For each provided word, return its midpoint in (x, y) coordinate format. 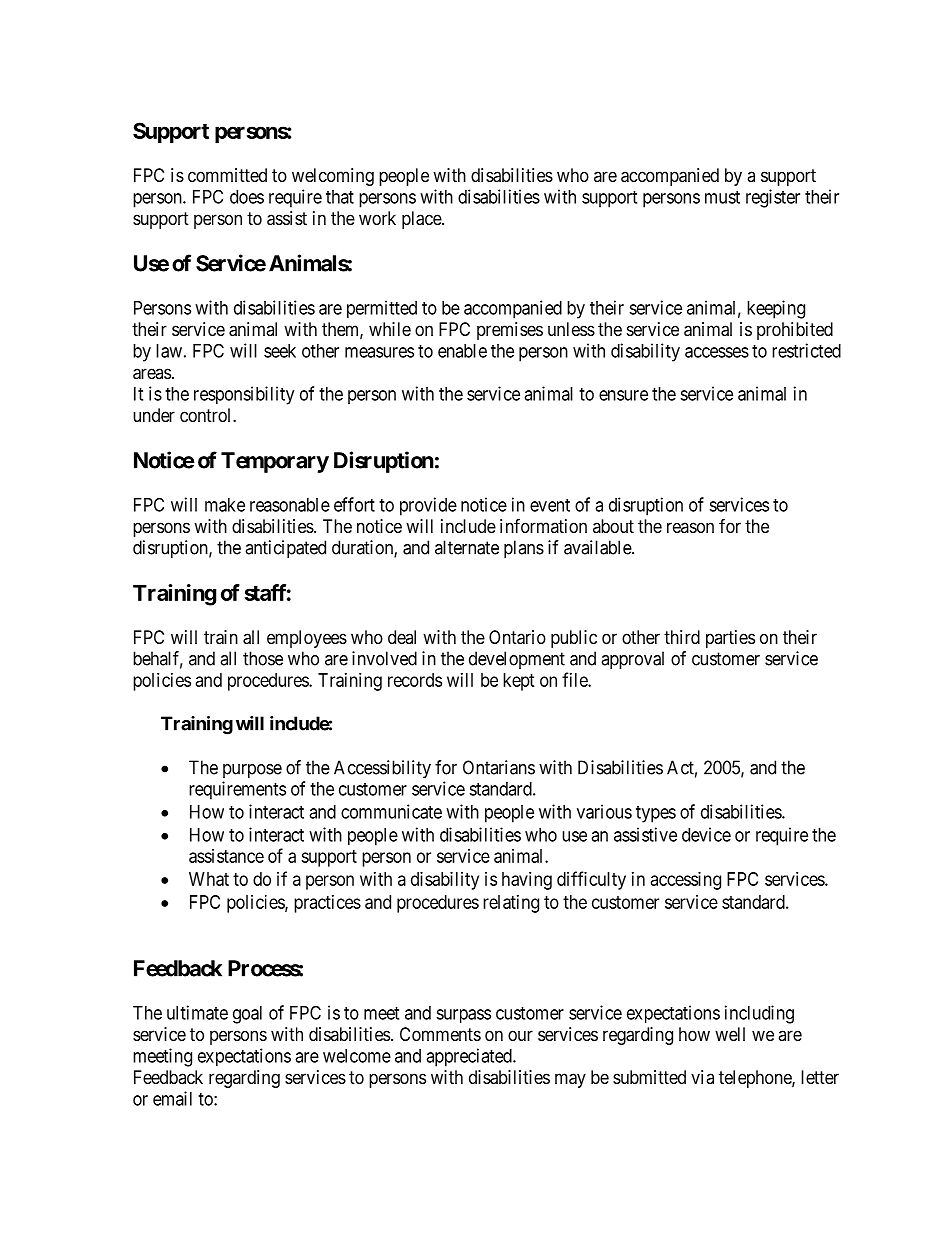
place (422, 220)
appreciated (470, 1057)
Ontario (517, 637)
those (263, 658)
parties (730, 639)
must (722, 197)
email (172, 1098)
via (702, 1077)
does (247, 197)
